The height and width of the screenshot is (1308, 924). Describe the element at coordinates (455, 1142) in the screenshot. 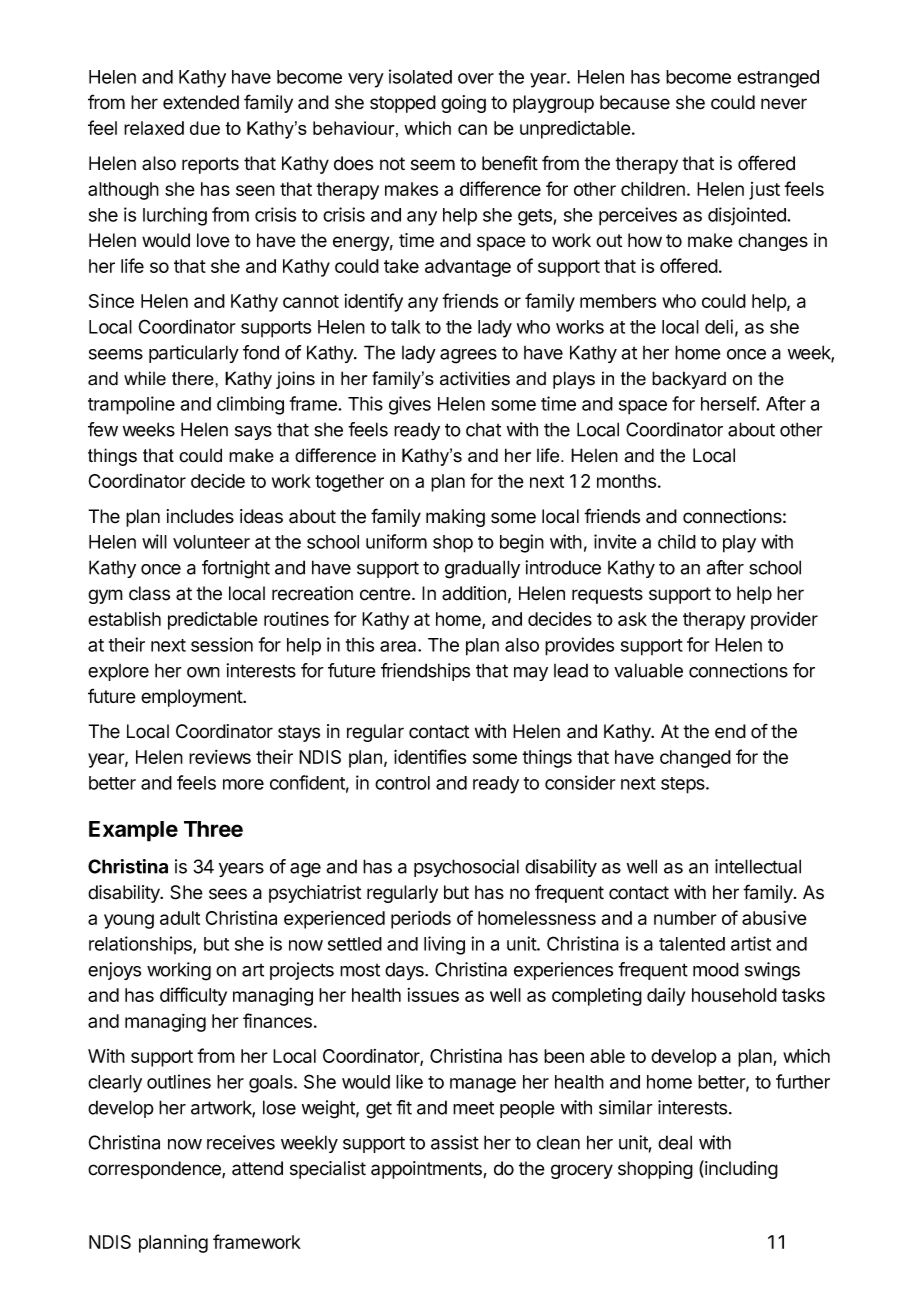

I see `assist` at that location.
